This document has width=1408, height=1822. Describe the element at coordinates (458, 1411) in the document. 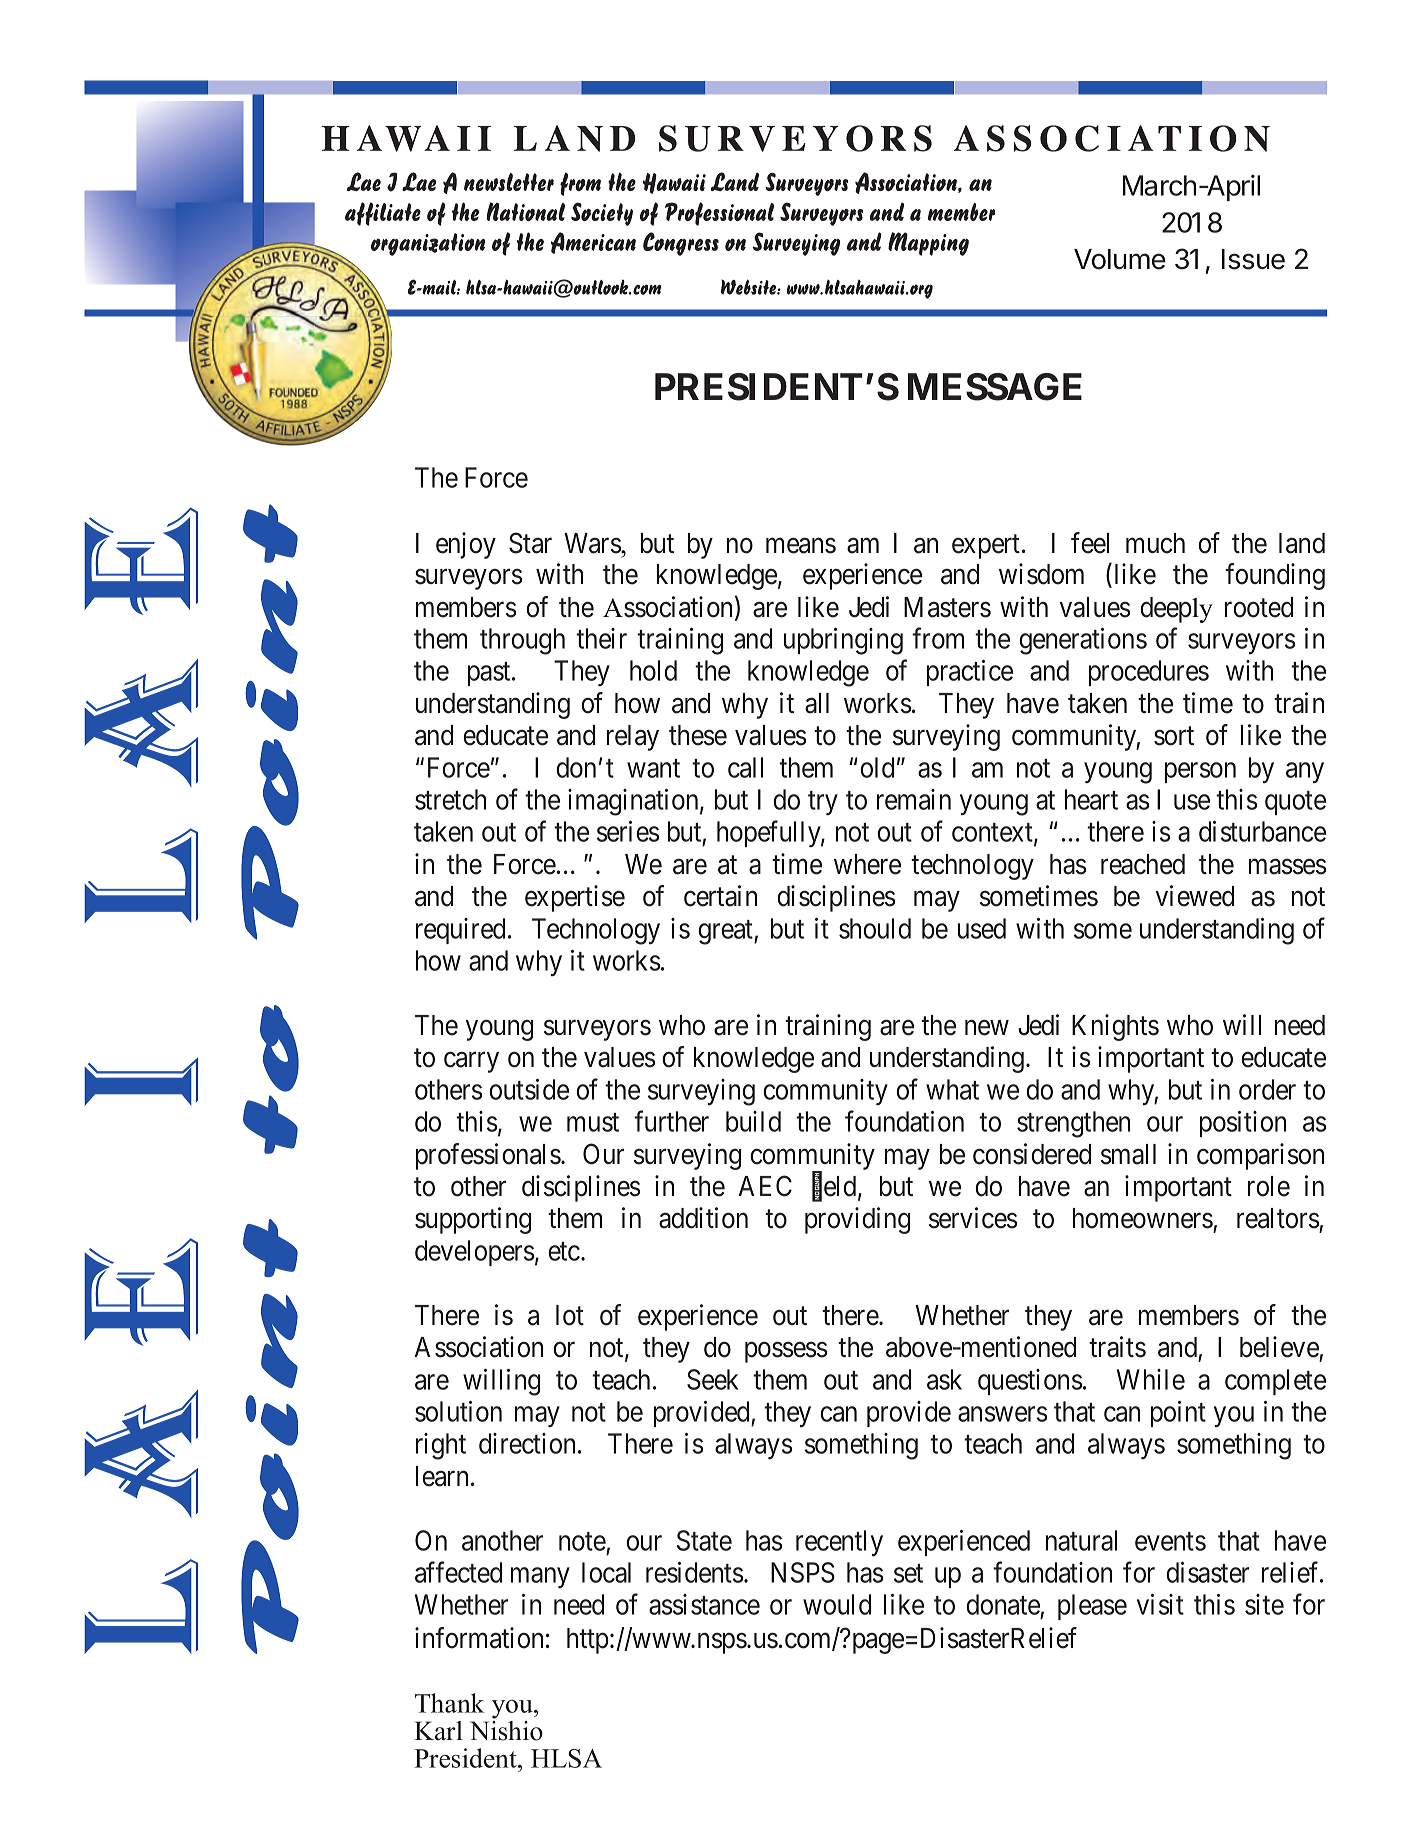

I see `solution` at that location.
